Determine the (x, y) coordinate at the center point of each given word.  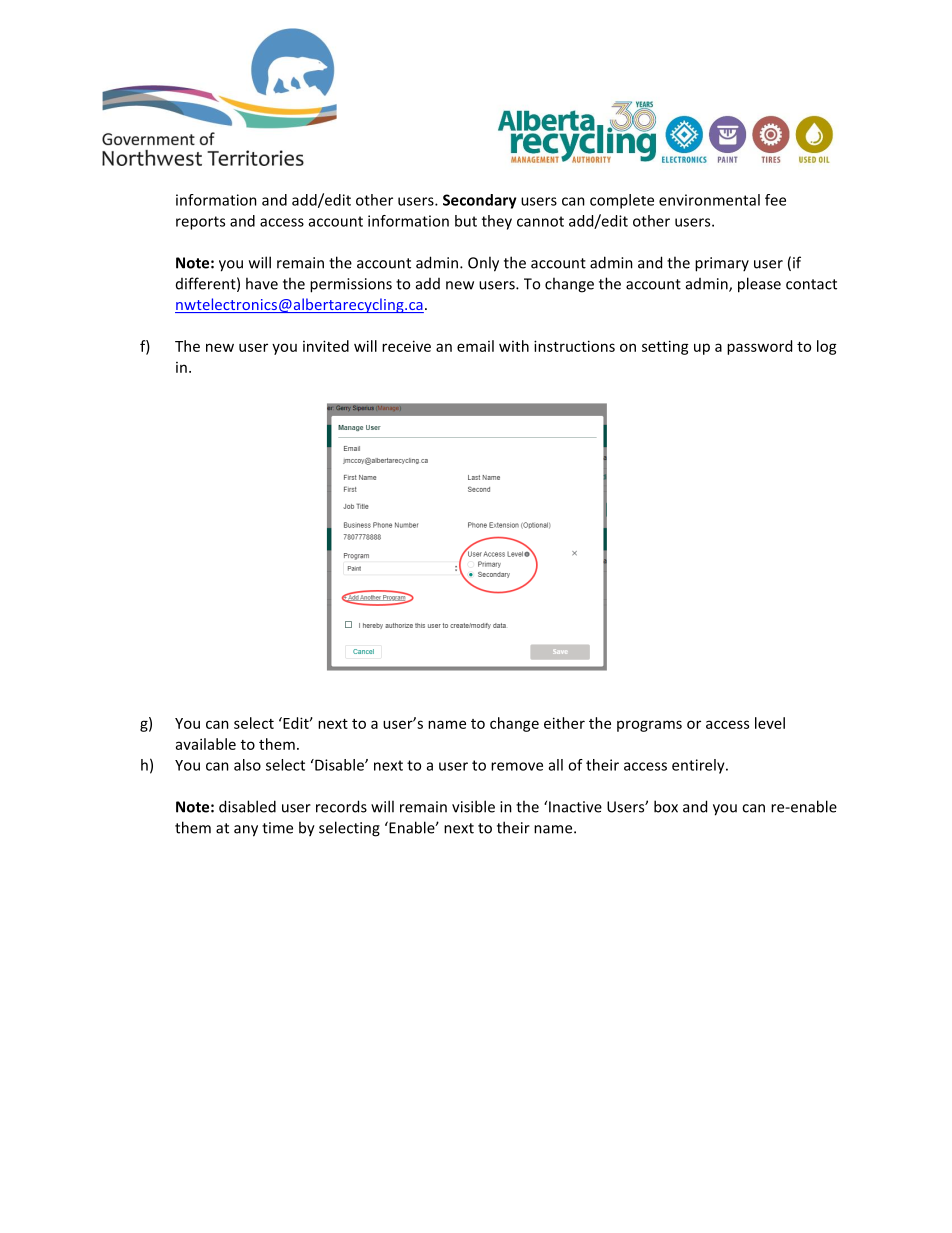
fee (775, 200)
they (497, 222)
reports (200, 223)
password (759, 347)
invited (326, 346)
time (277, 828)
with (514, 346)
